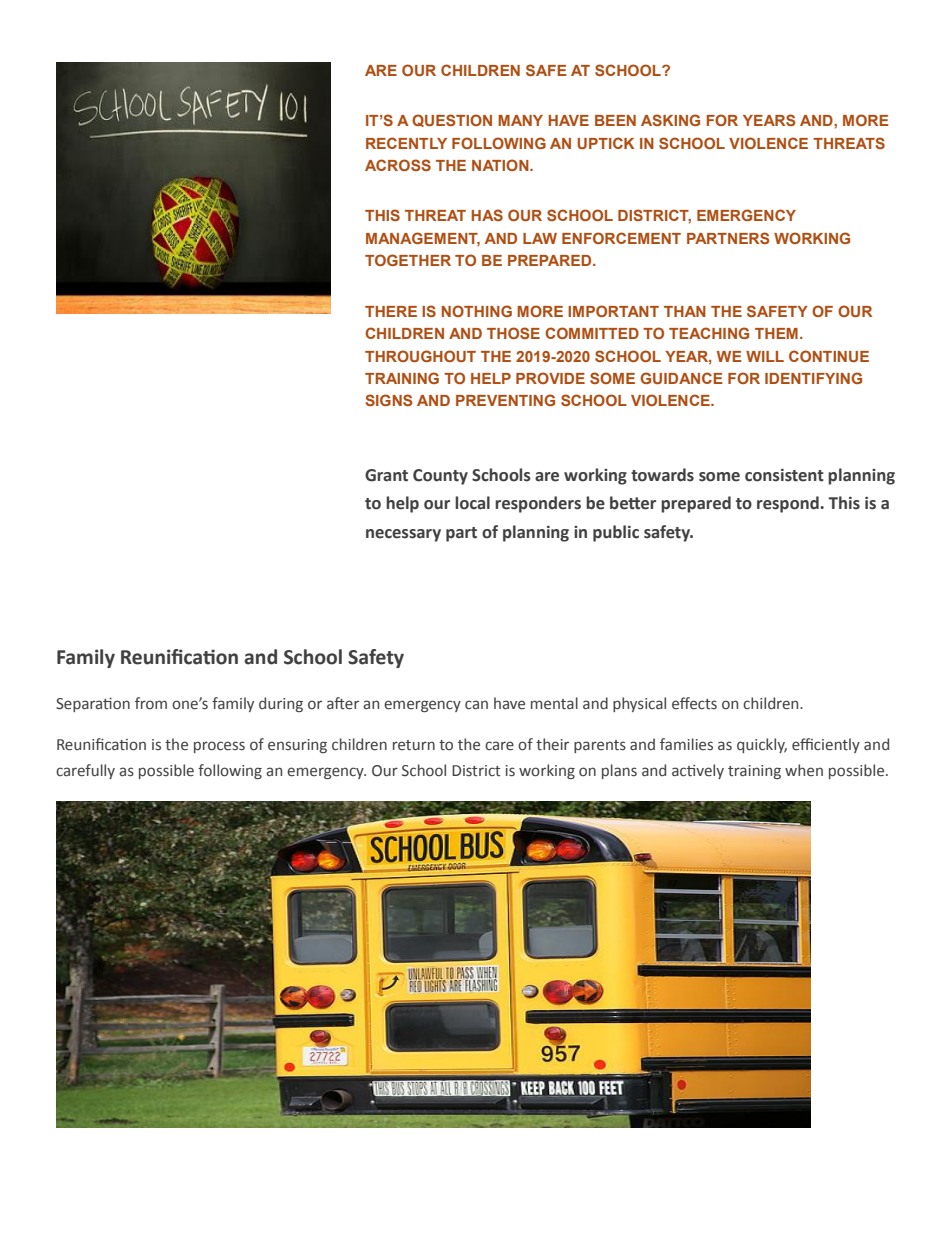 The height and width of the document is (1233, 952). I want to click on ASKING, so click(670, 120).
